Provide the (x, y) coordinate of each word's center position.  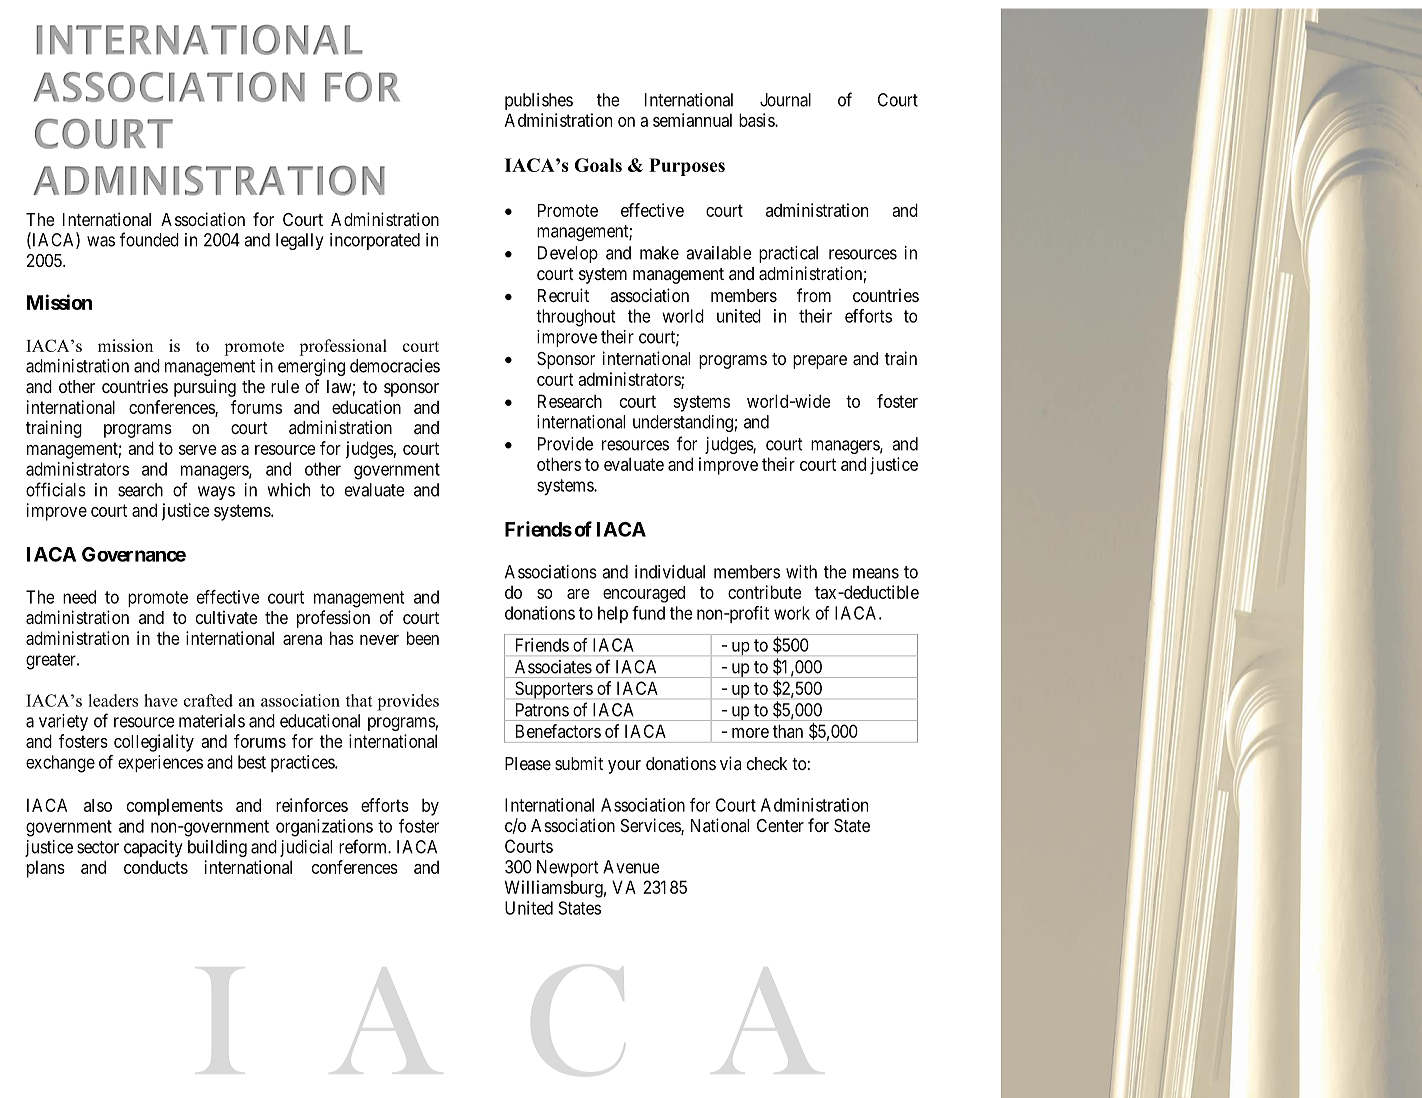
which (288, 490)
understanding (683, 423)
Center (780, 825)
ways (216, 493)
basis (757, 120)
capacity (153, 848)
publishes (539, 101)
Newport (568, 868)
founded (149, 239)
